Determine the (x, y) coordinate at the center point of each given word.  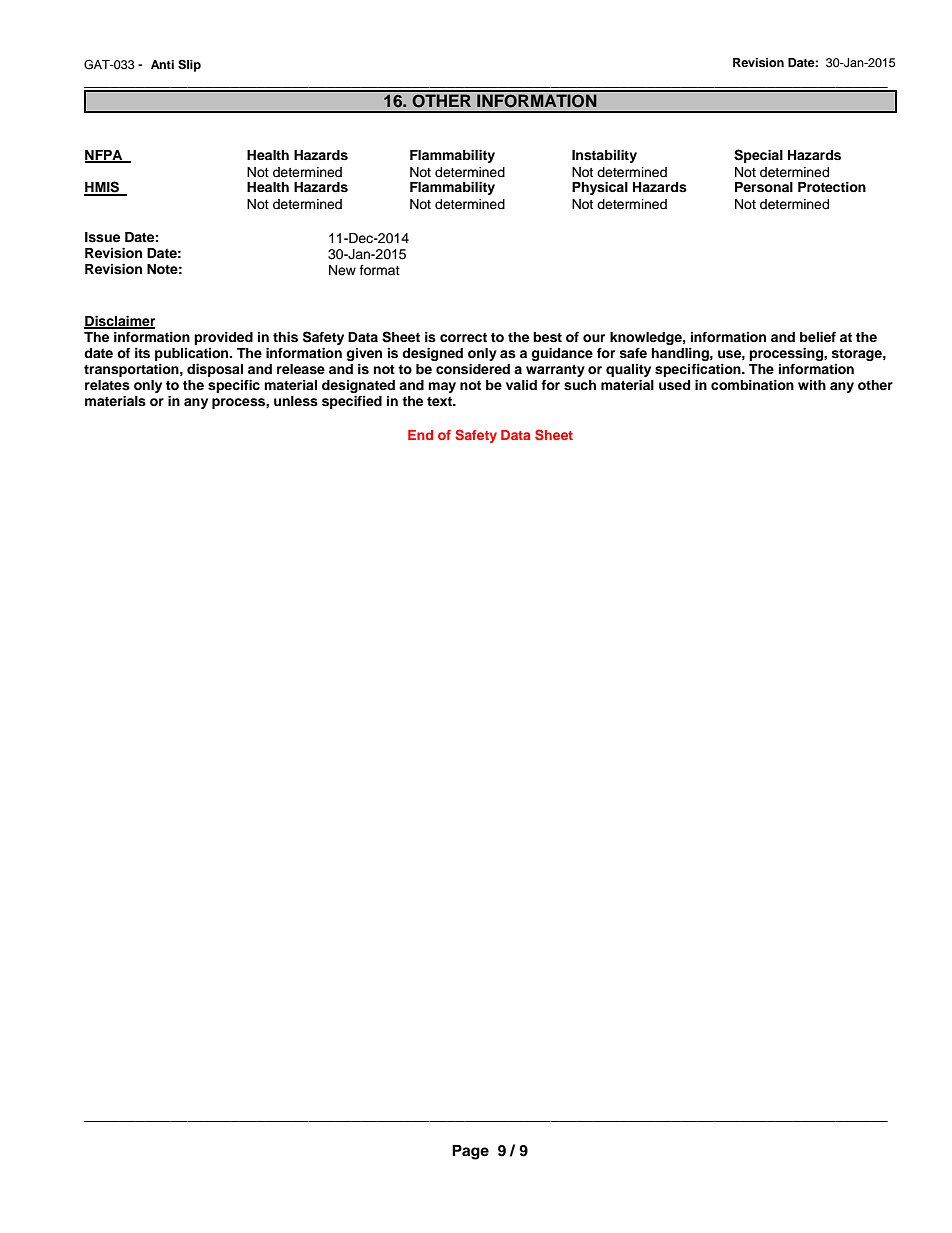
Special (758, 156)
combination (752, 385)
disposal (215, 370)
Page (470, 1152)
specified (352, 402)
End (420, 435)
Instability (604, 156)
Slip (189, 66)
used (674, 385)
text (441, 401)
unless (296, 401)
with (812, 385)
